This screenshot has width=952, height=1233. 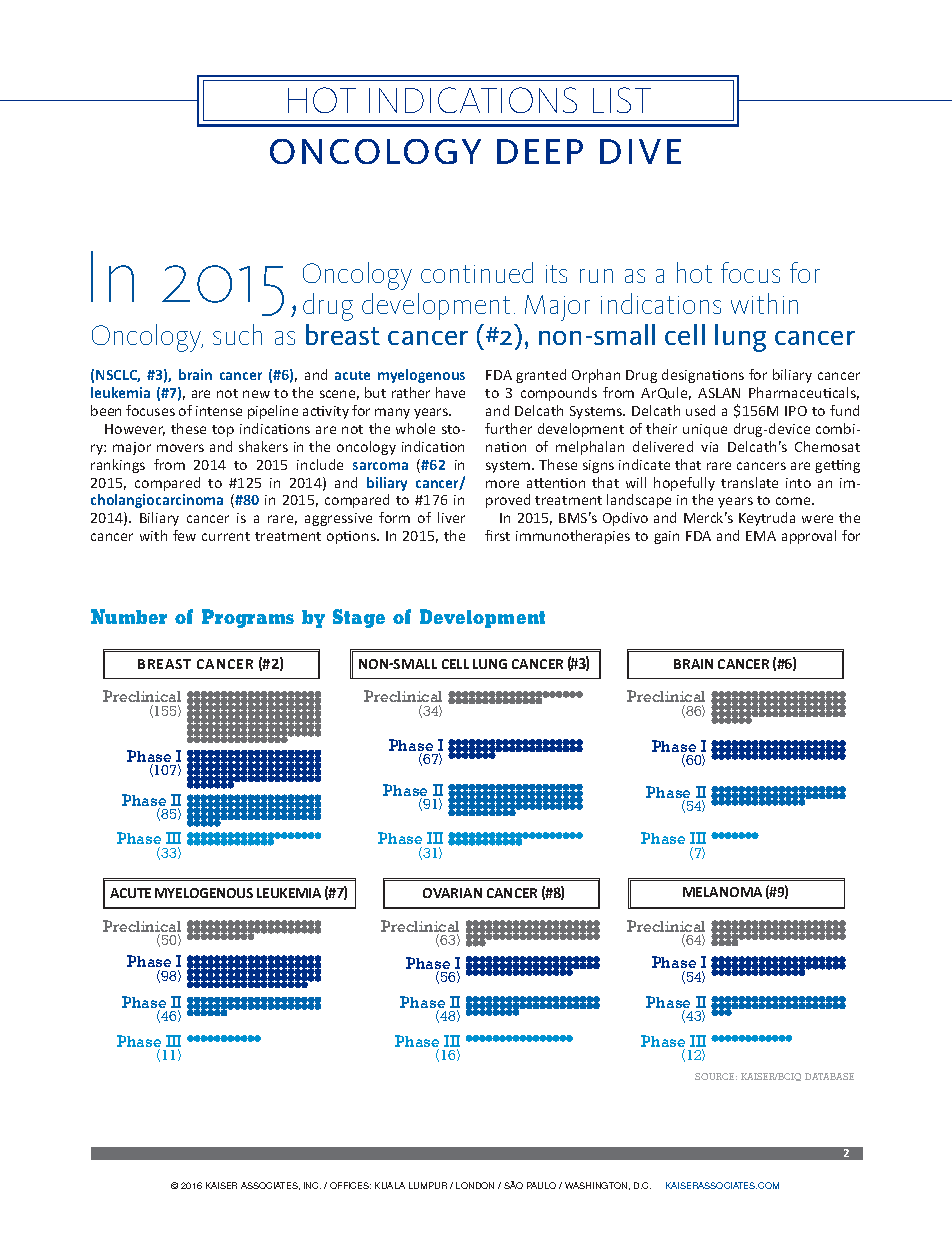 I want to click on EMA, so click(x=761, y=536).
